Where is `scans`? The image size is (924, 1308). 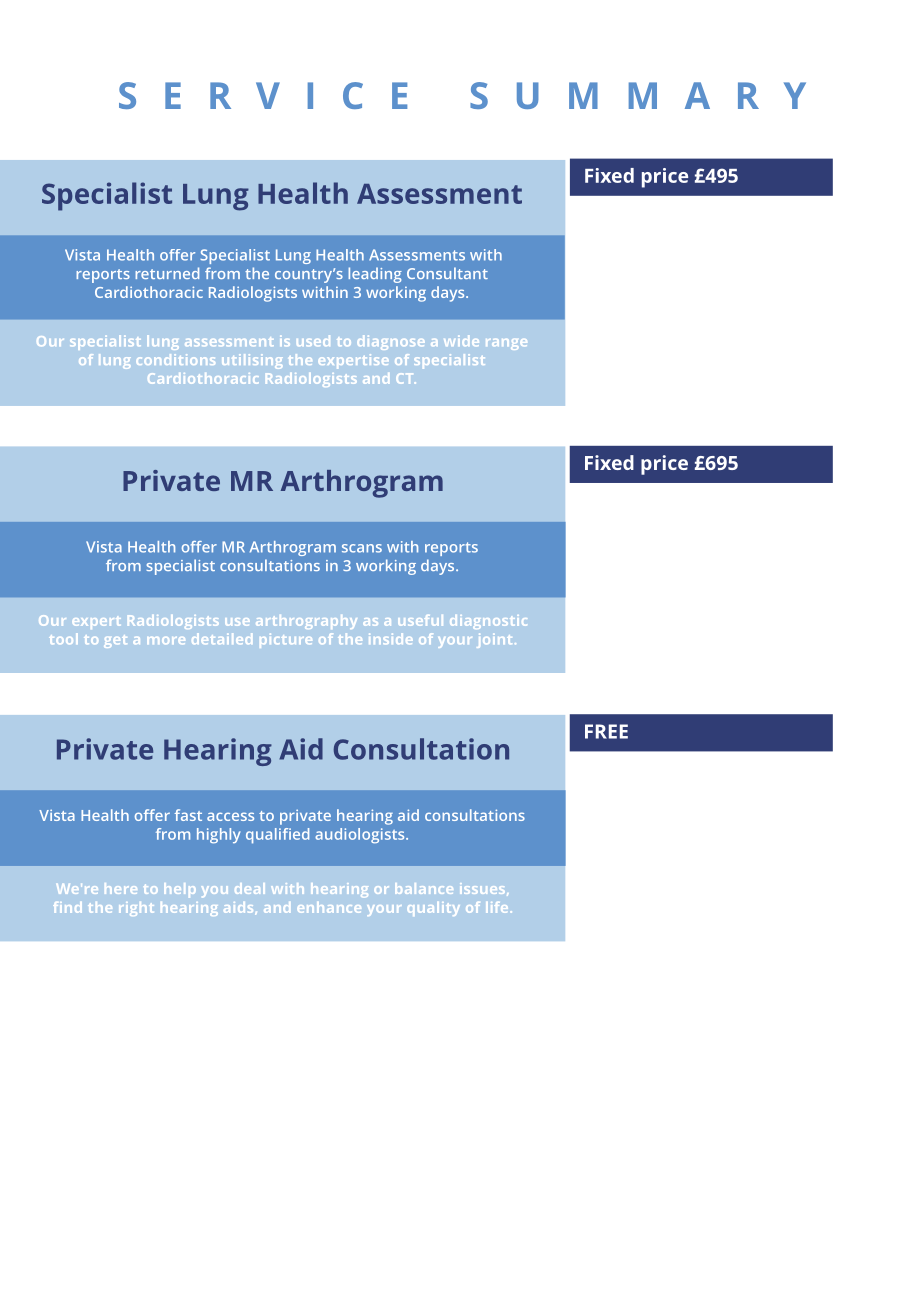 scans is located at coordinates (362, 548).
